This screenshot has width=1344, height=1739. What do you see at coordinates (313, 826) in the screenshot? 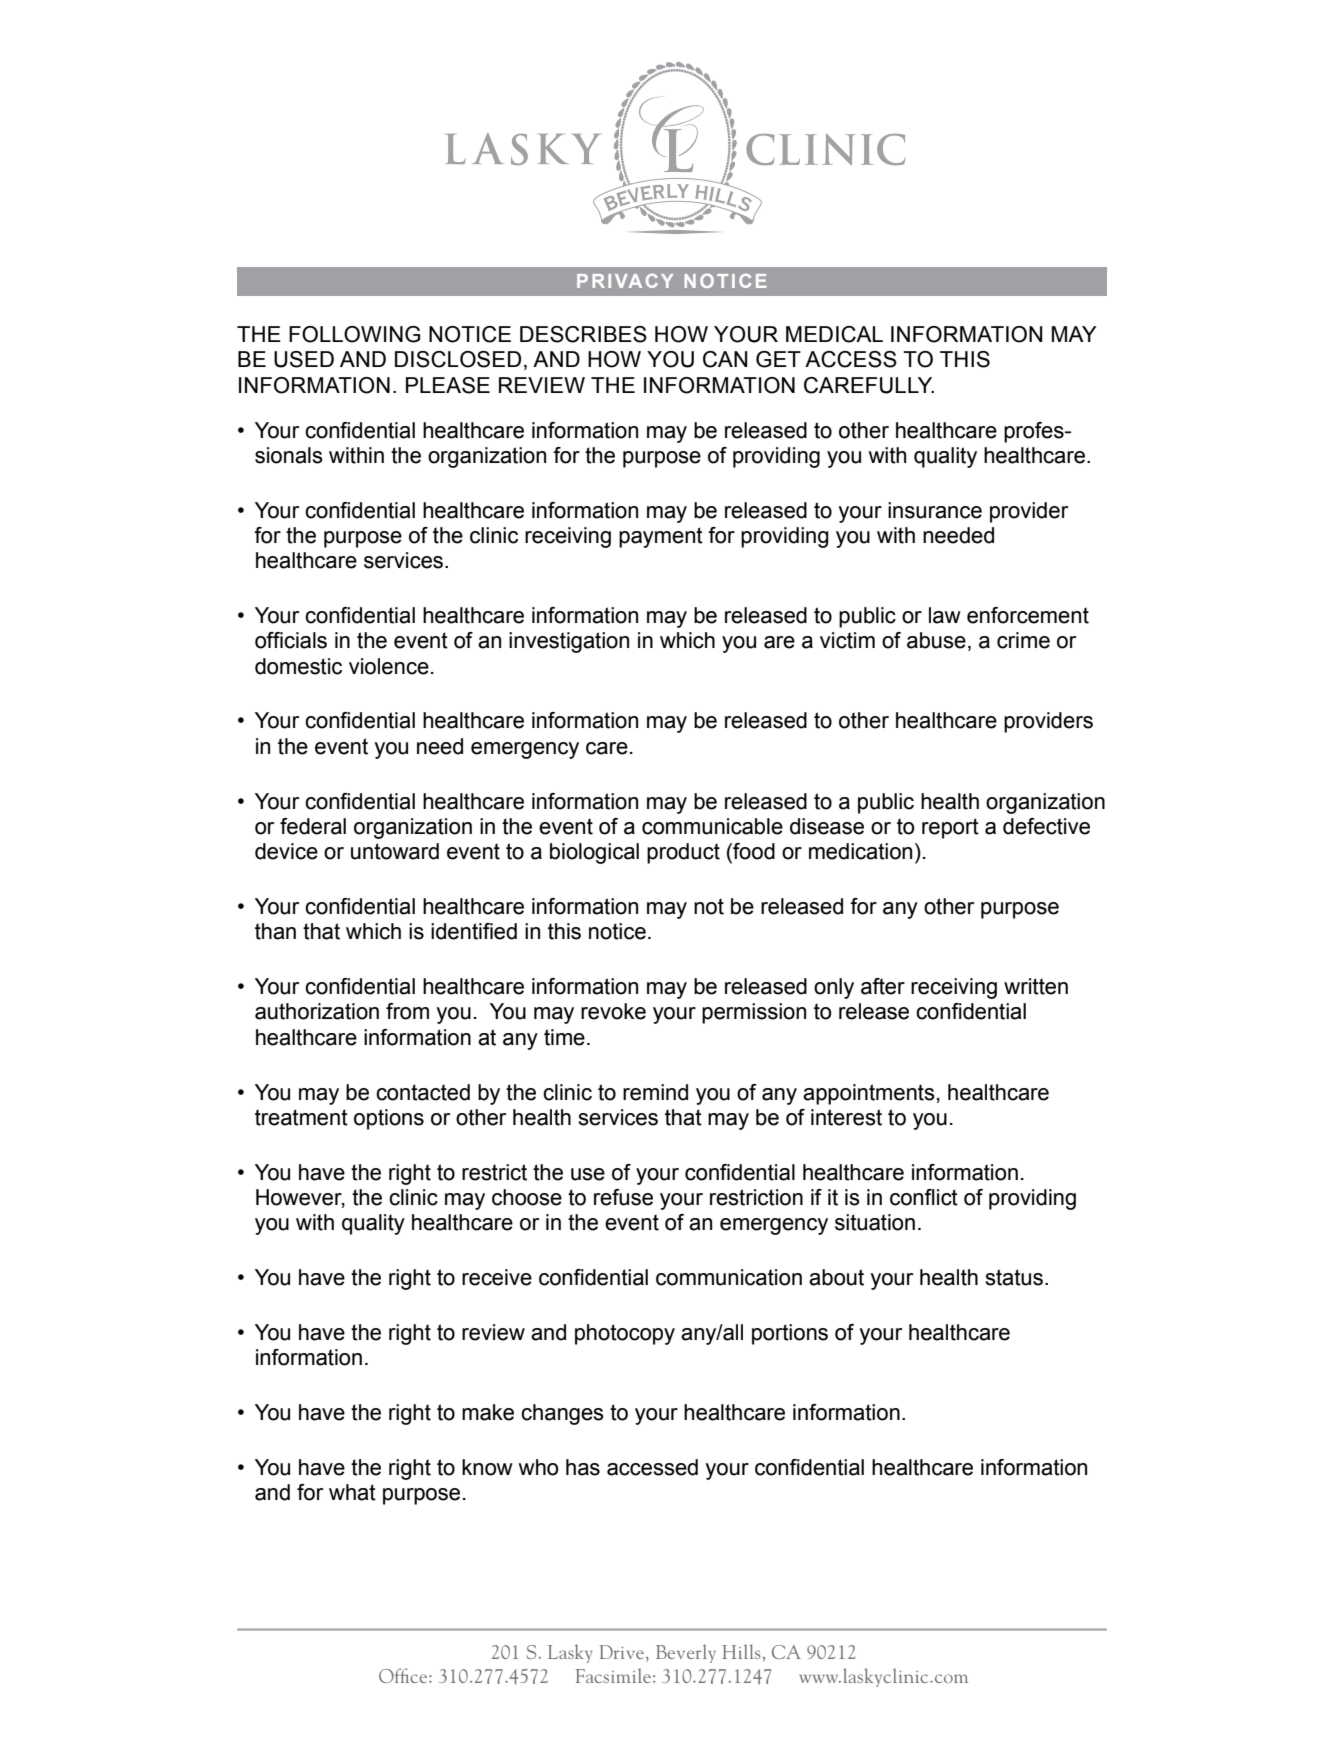
I see `federal` at bounding box center [313, 826].
